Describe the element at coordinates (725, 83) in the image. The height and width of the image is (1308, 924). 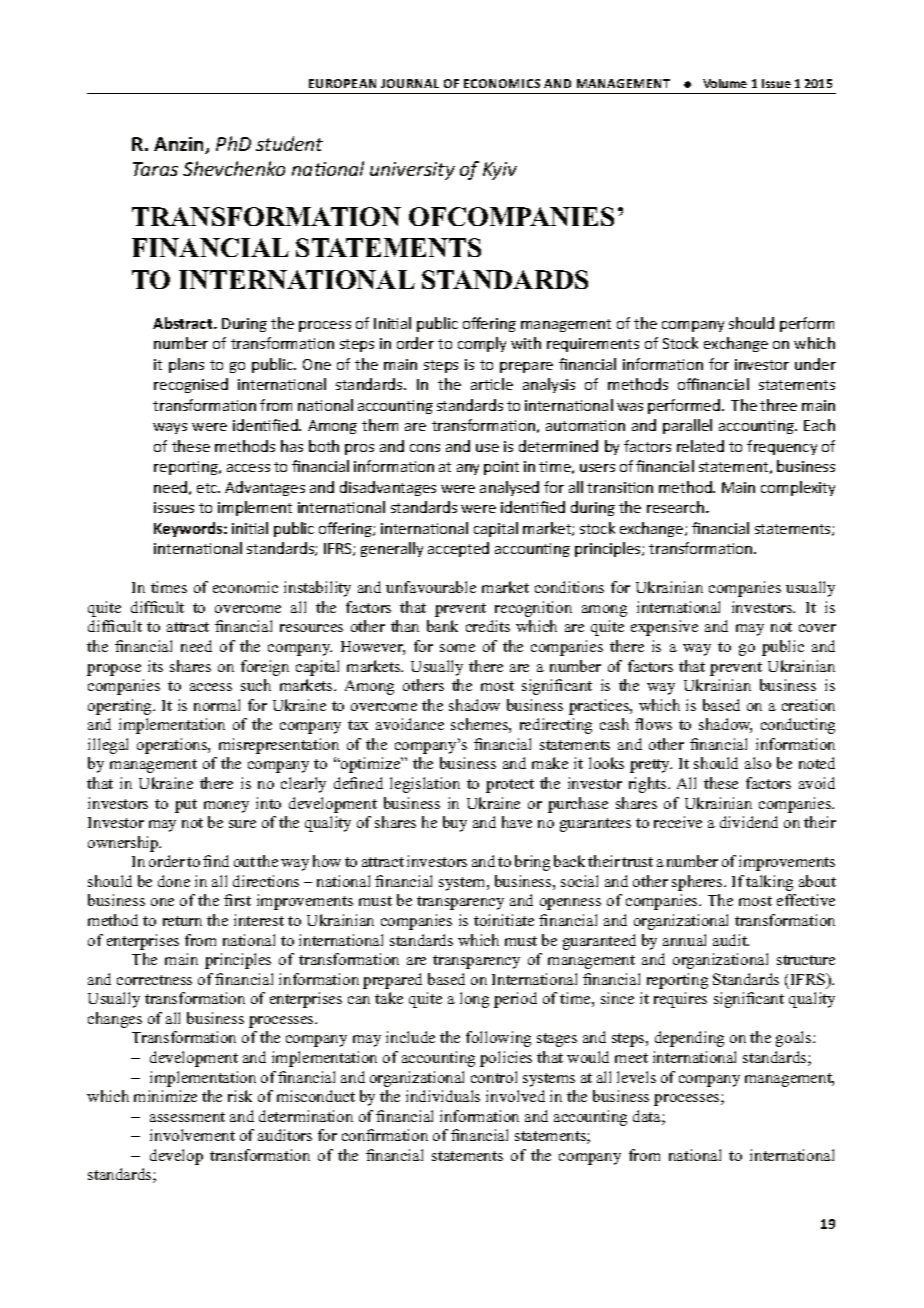
I see `Volume` at that location.
